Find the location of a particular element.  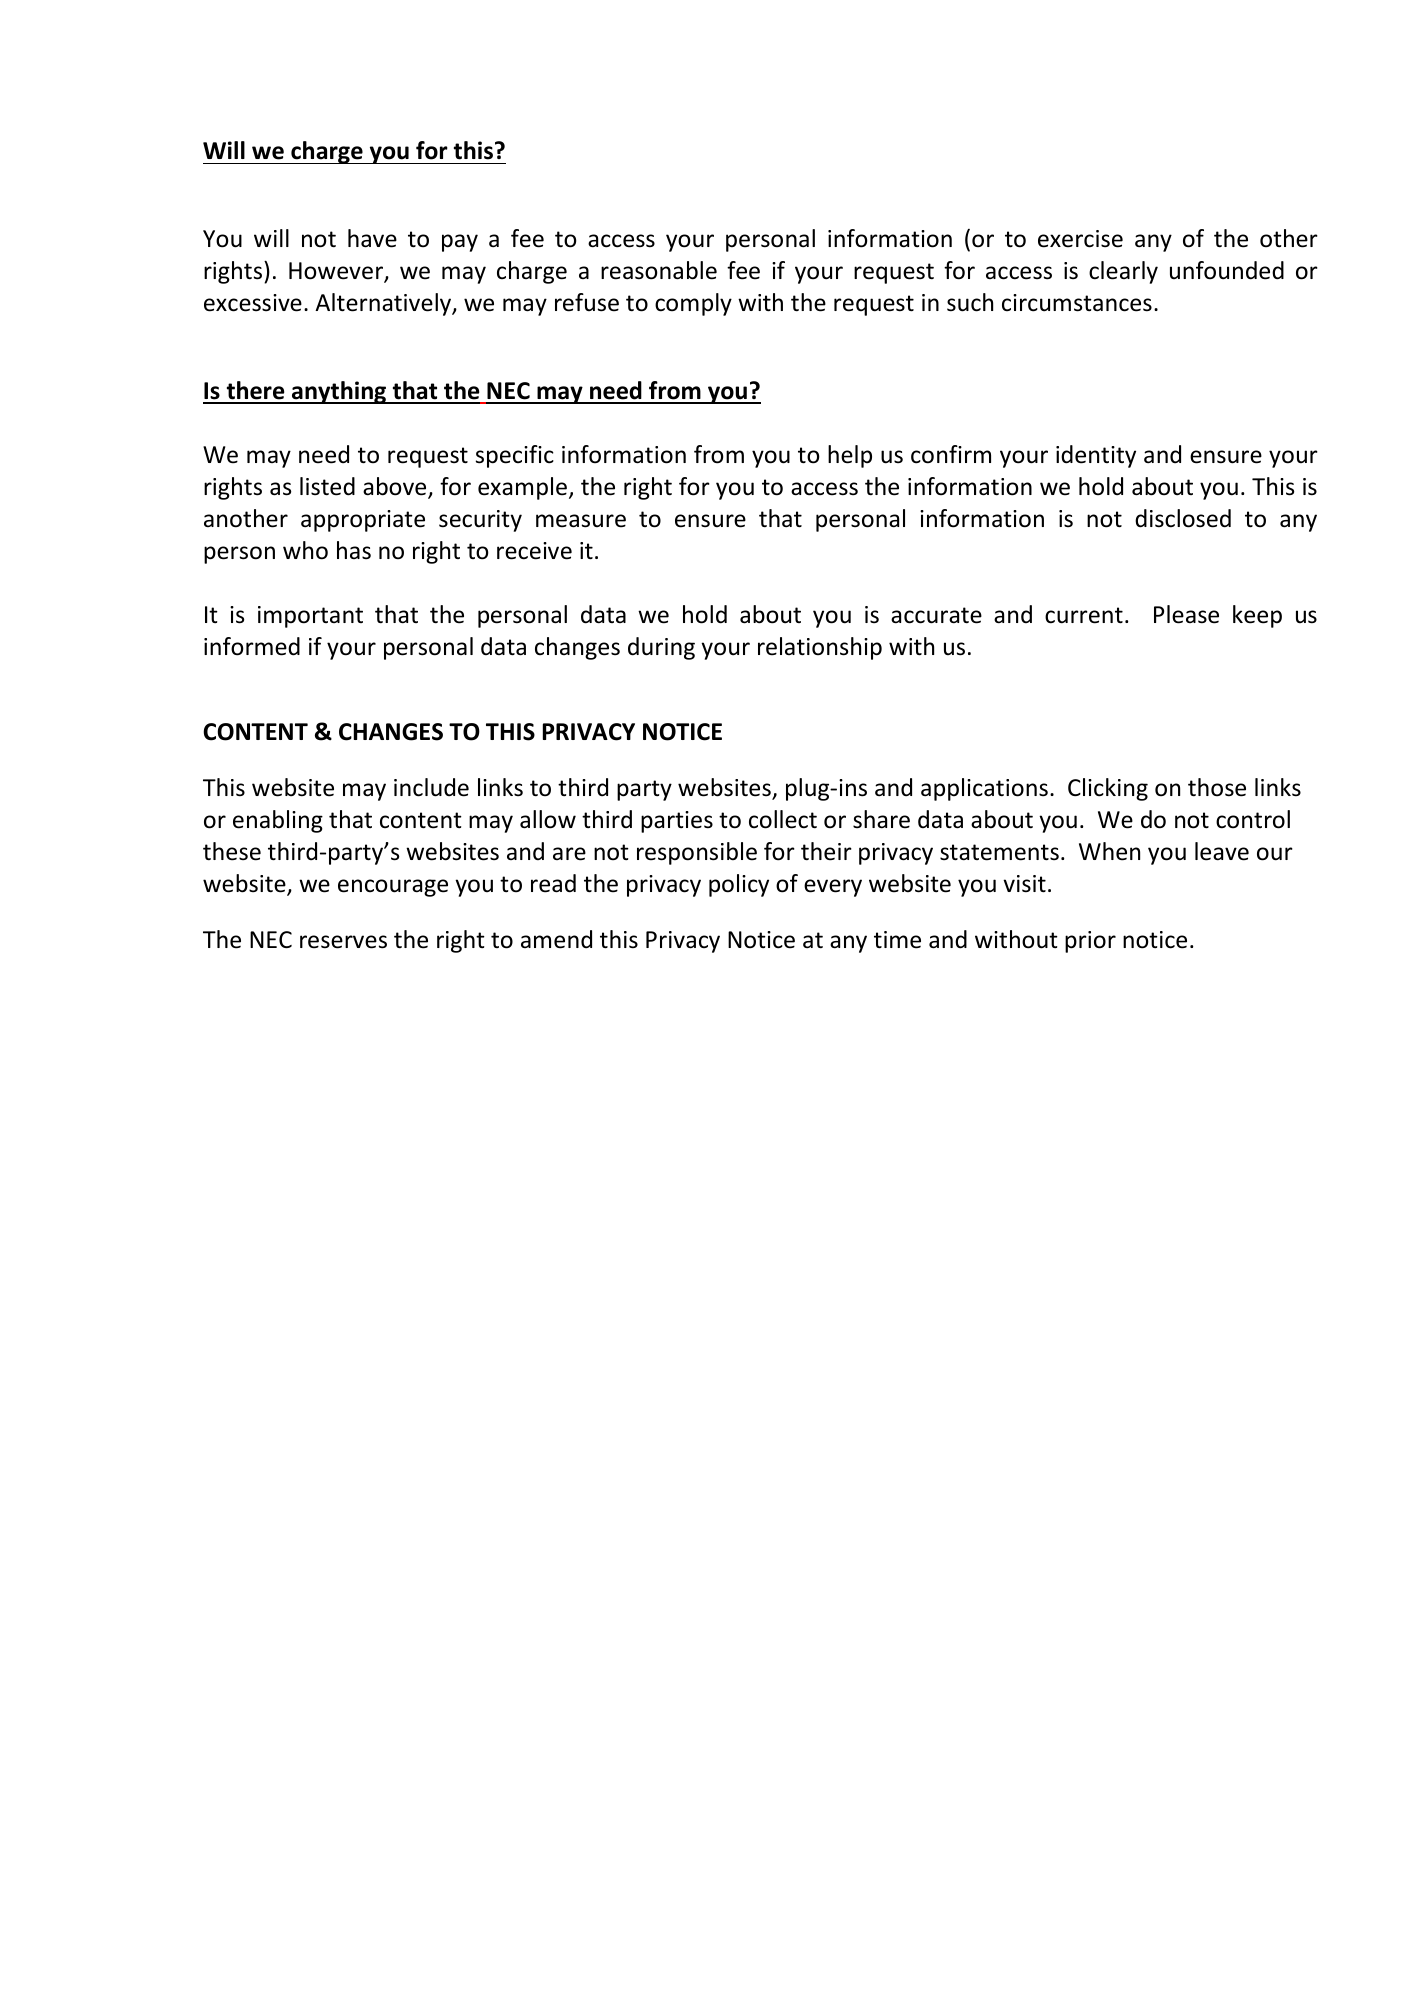

Please is located at coordinates (1186, 614).
